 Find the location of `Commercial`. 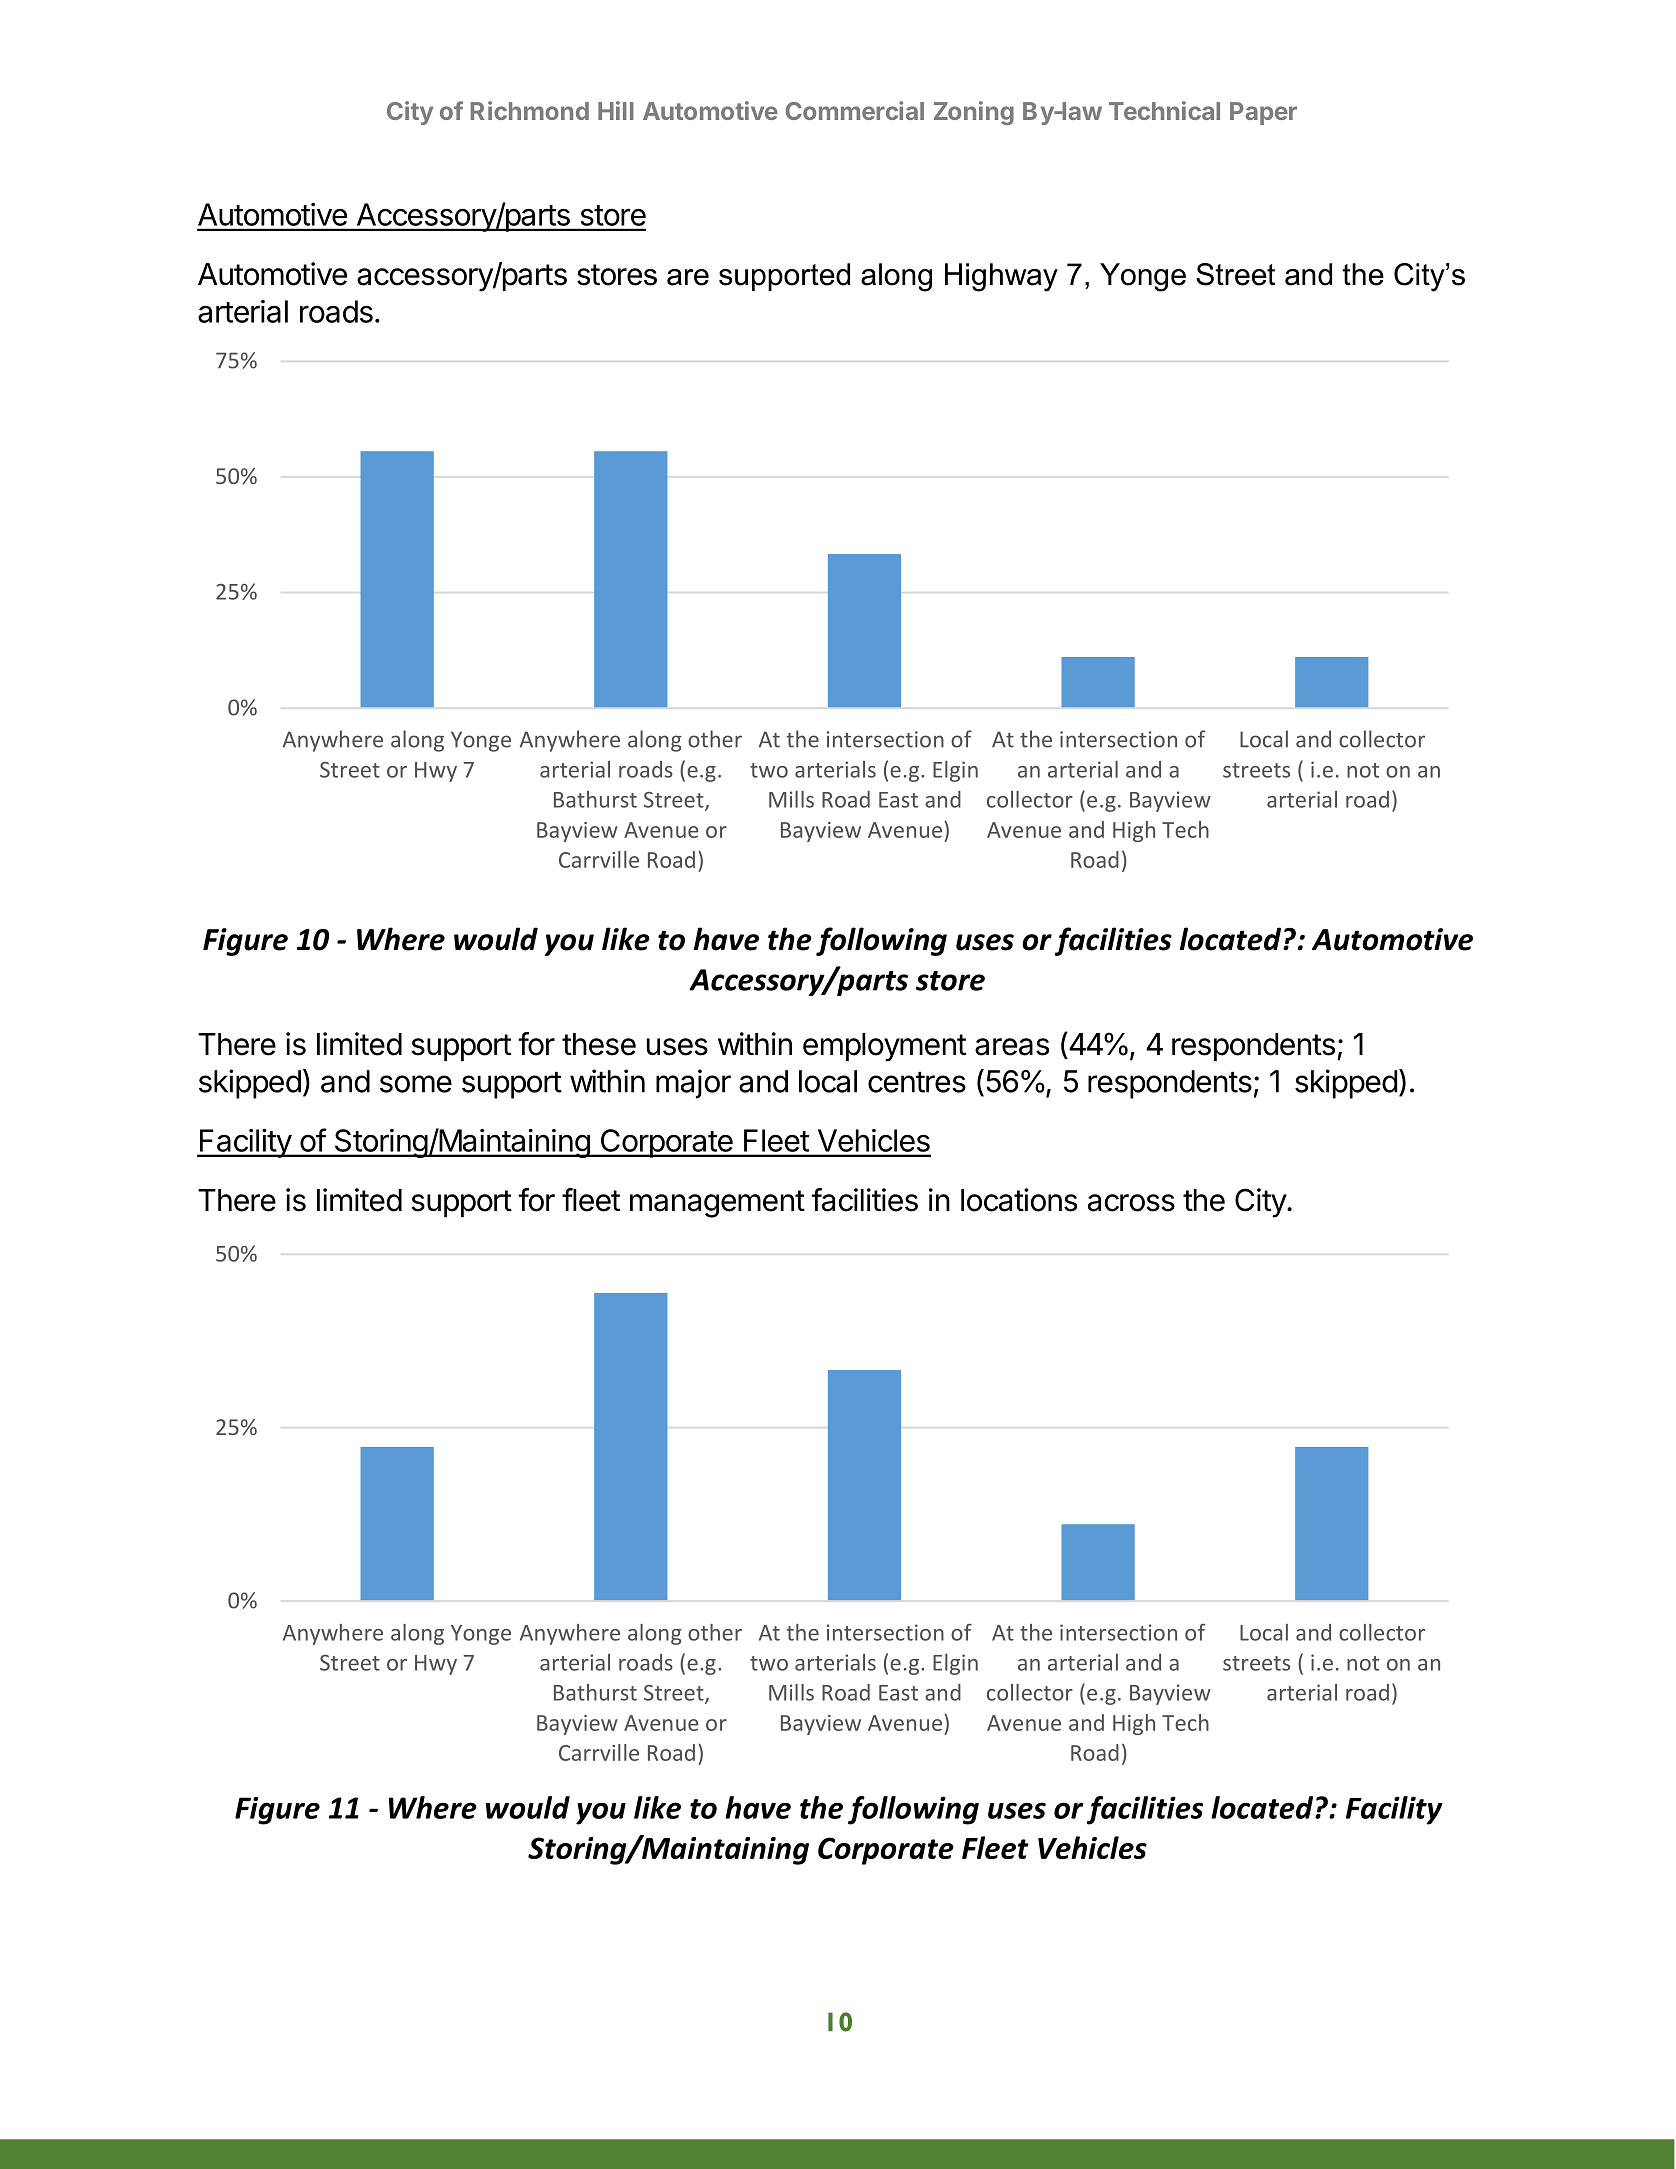

Commercial is located at coordinates (855, 110).
